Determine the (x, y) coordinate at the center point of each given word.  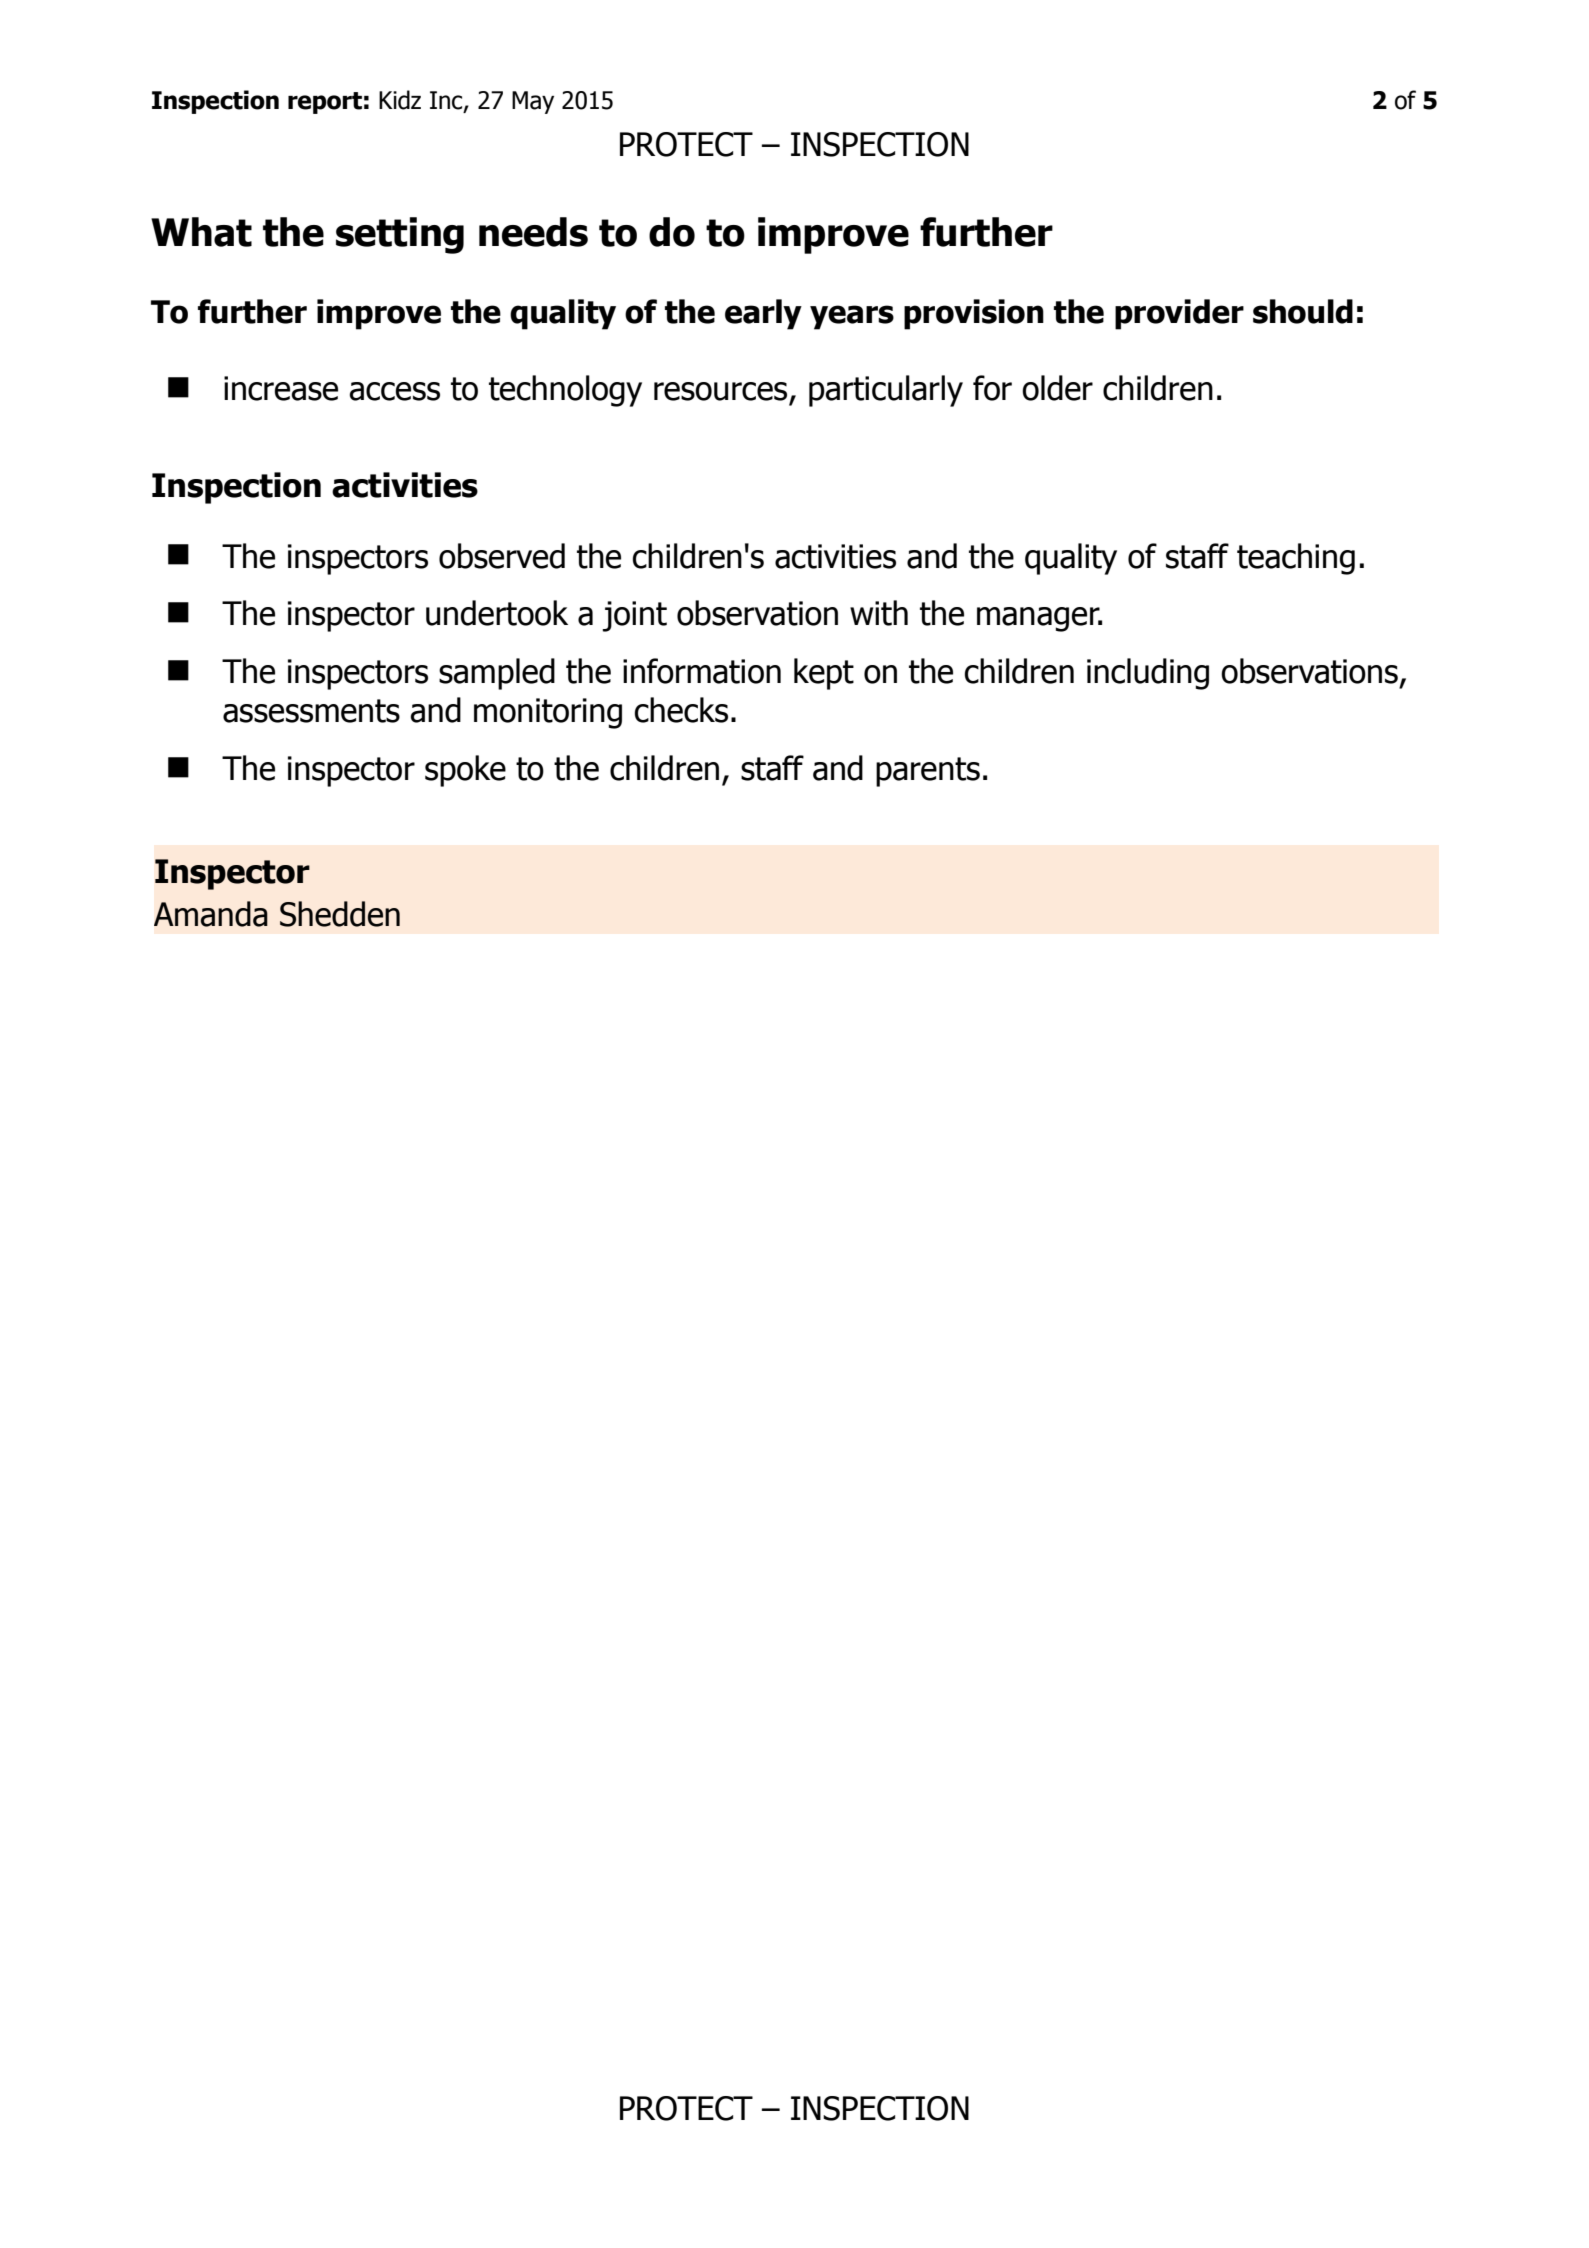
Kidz (400, 100)
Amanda (211, 914)
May (533, 102)
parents (928, 772)
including (1148, 674)
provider (1179, 314)
